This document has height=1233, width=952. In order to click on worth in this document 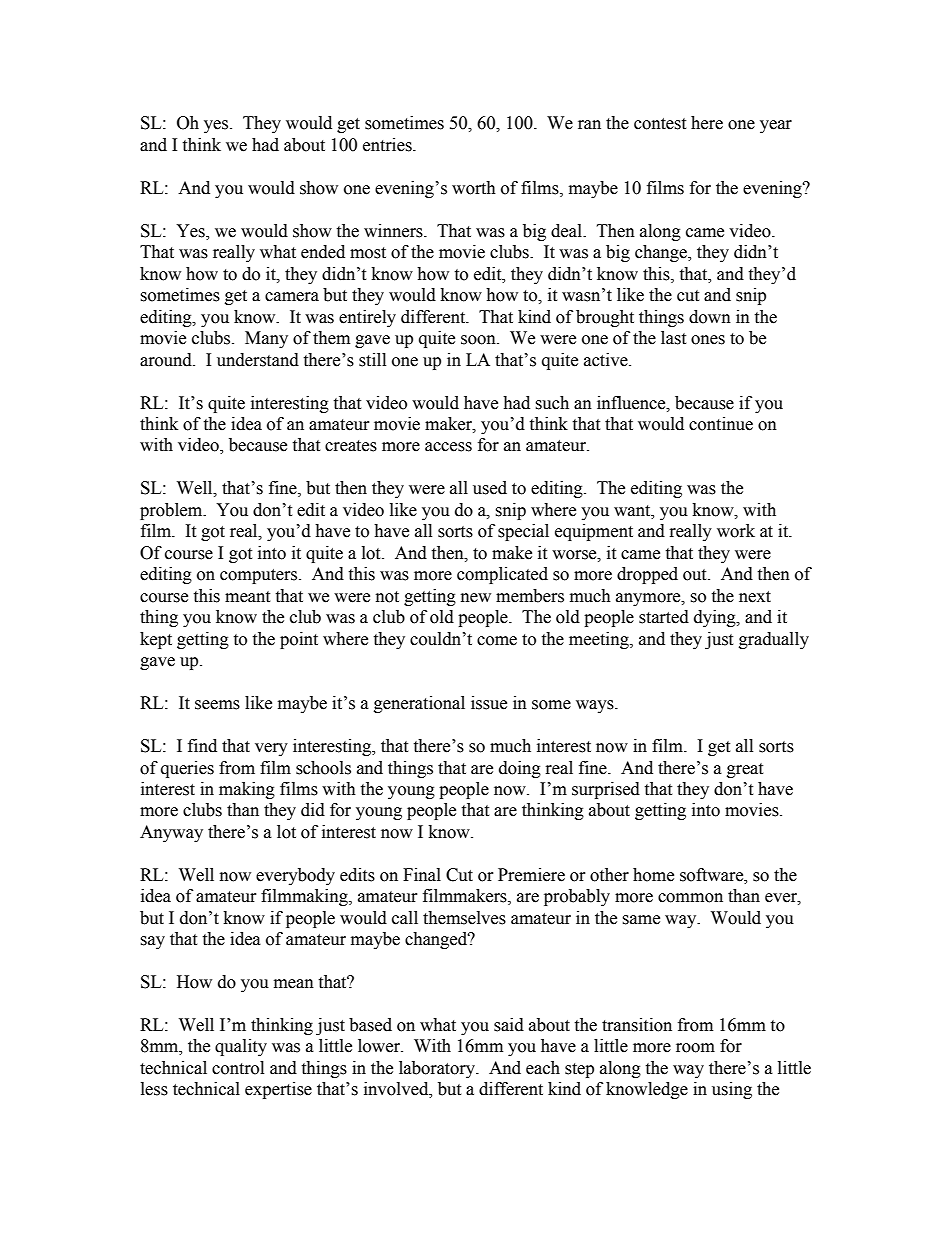, I will do `click(474, 188)`.
